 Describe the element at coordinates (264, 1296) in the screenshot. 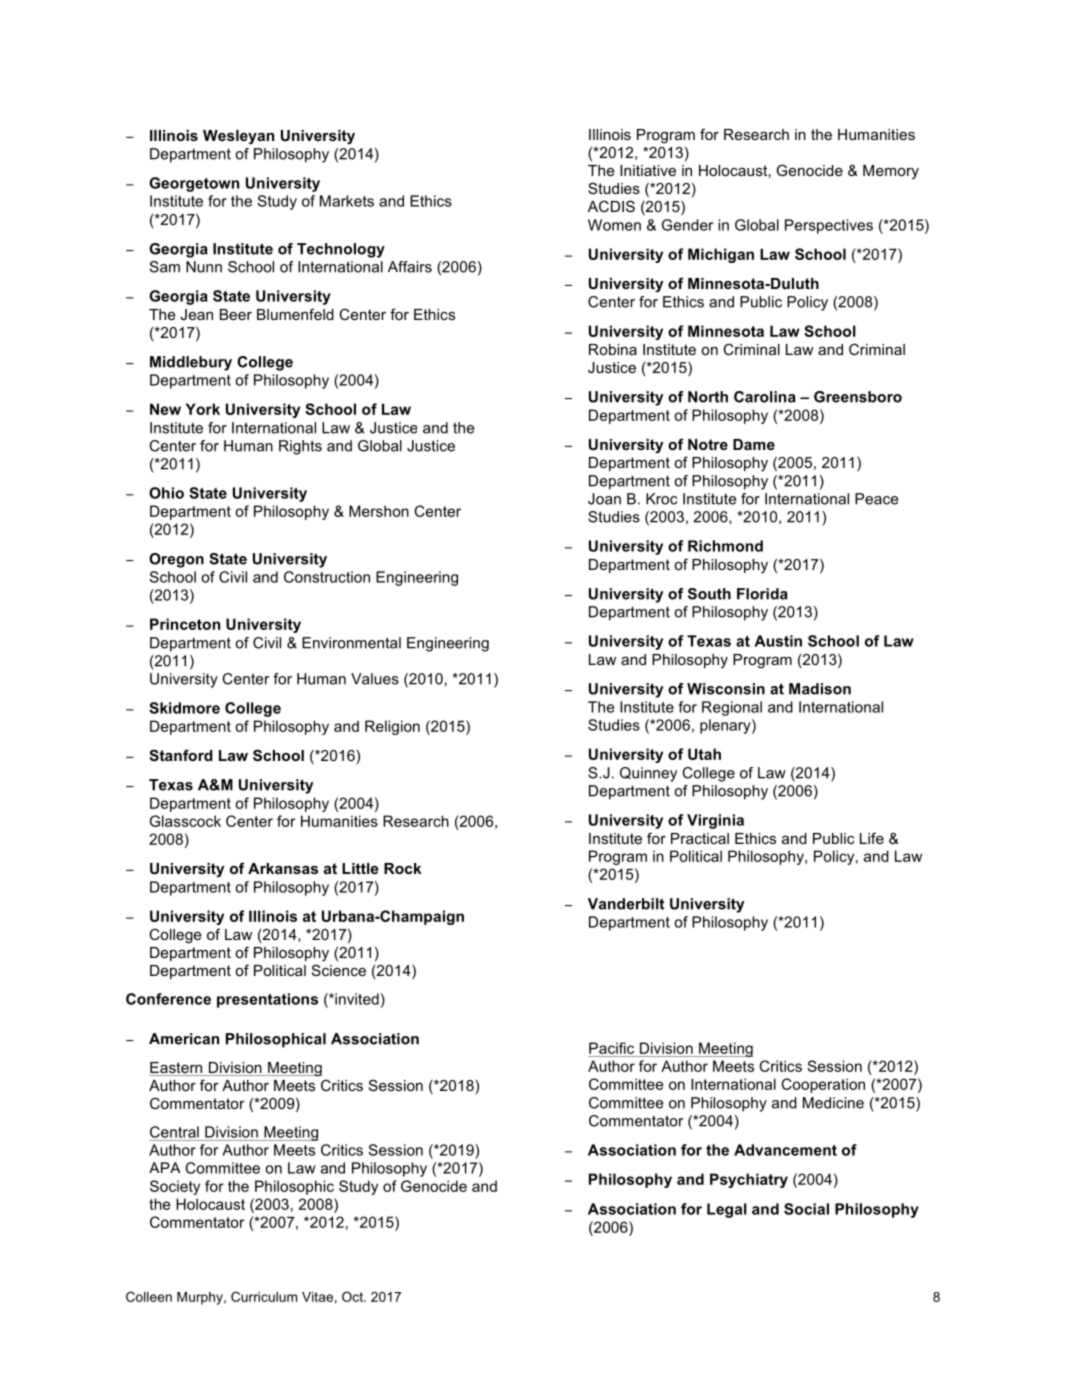

I see `Curriculum` at that location.
